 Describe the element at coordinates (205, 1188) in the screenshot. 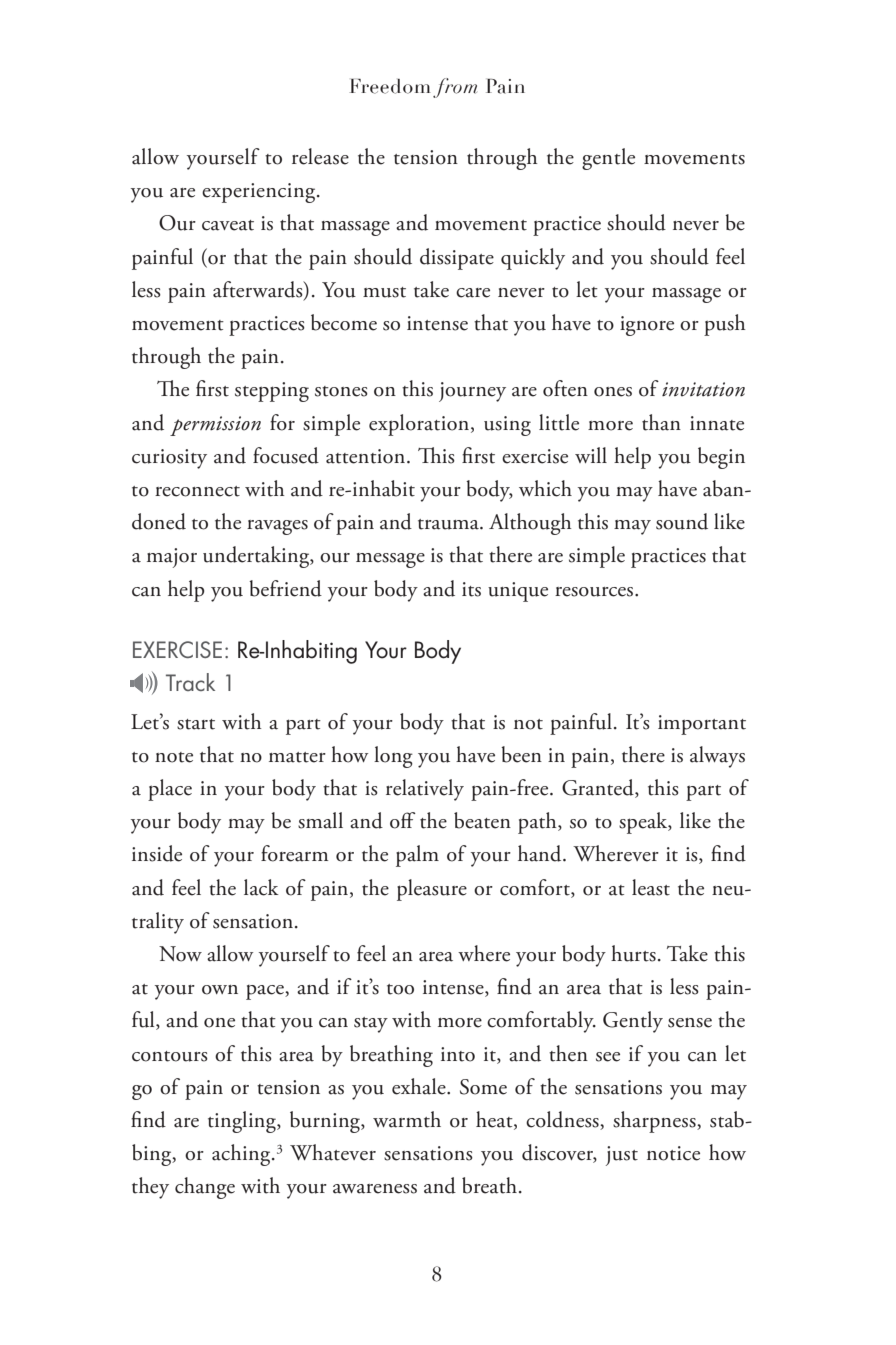

I see `change` at that location.
